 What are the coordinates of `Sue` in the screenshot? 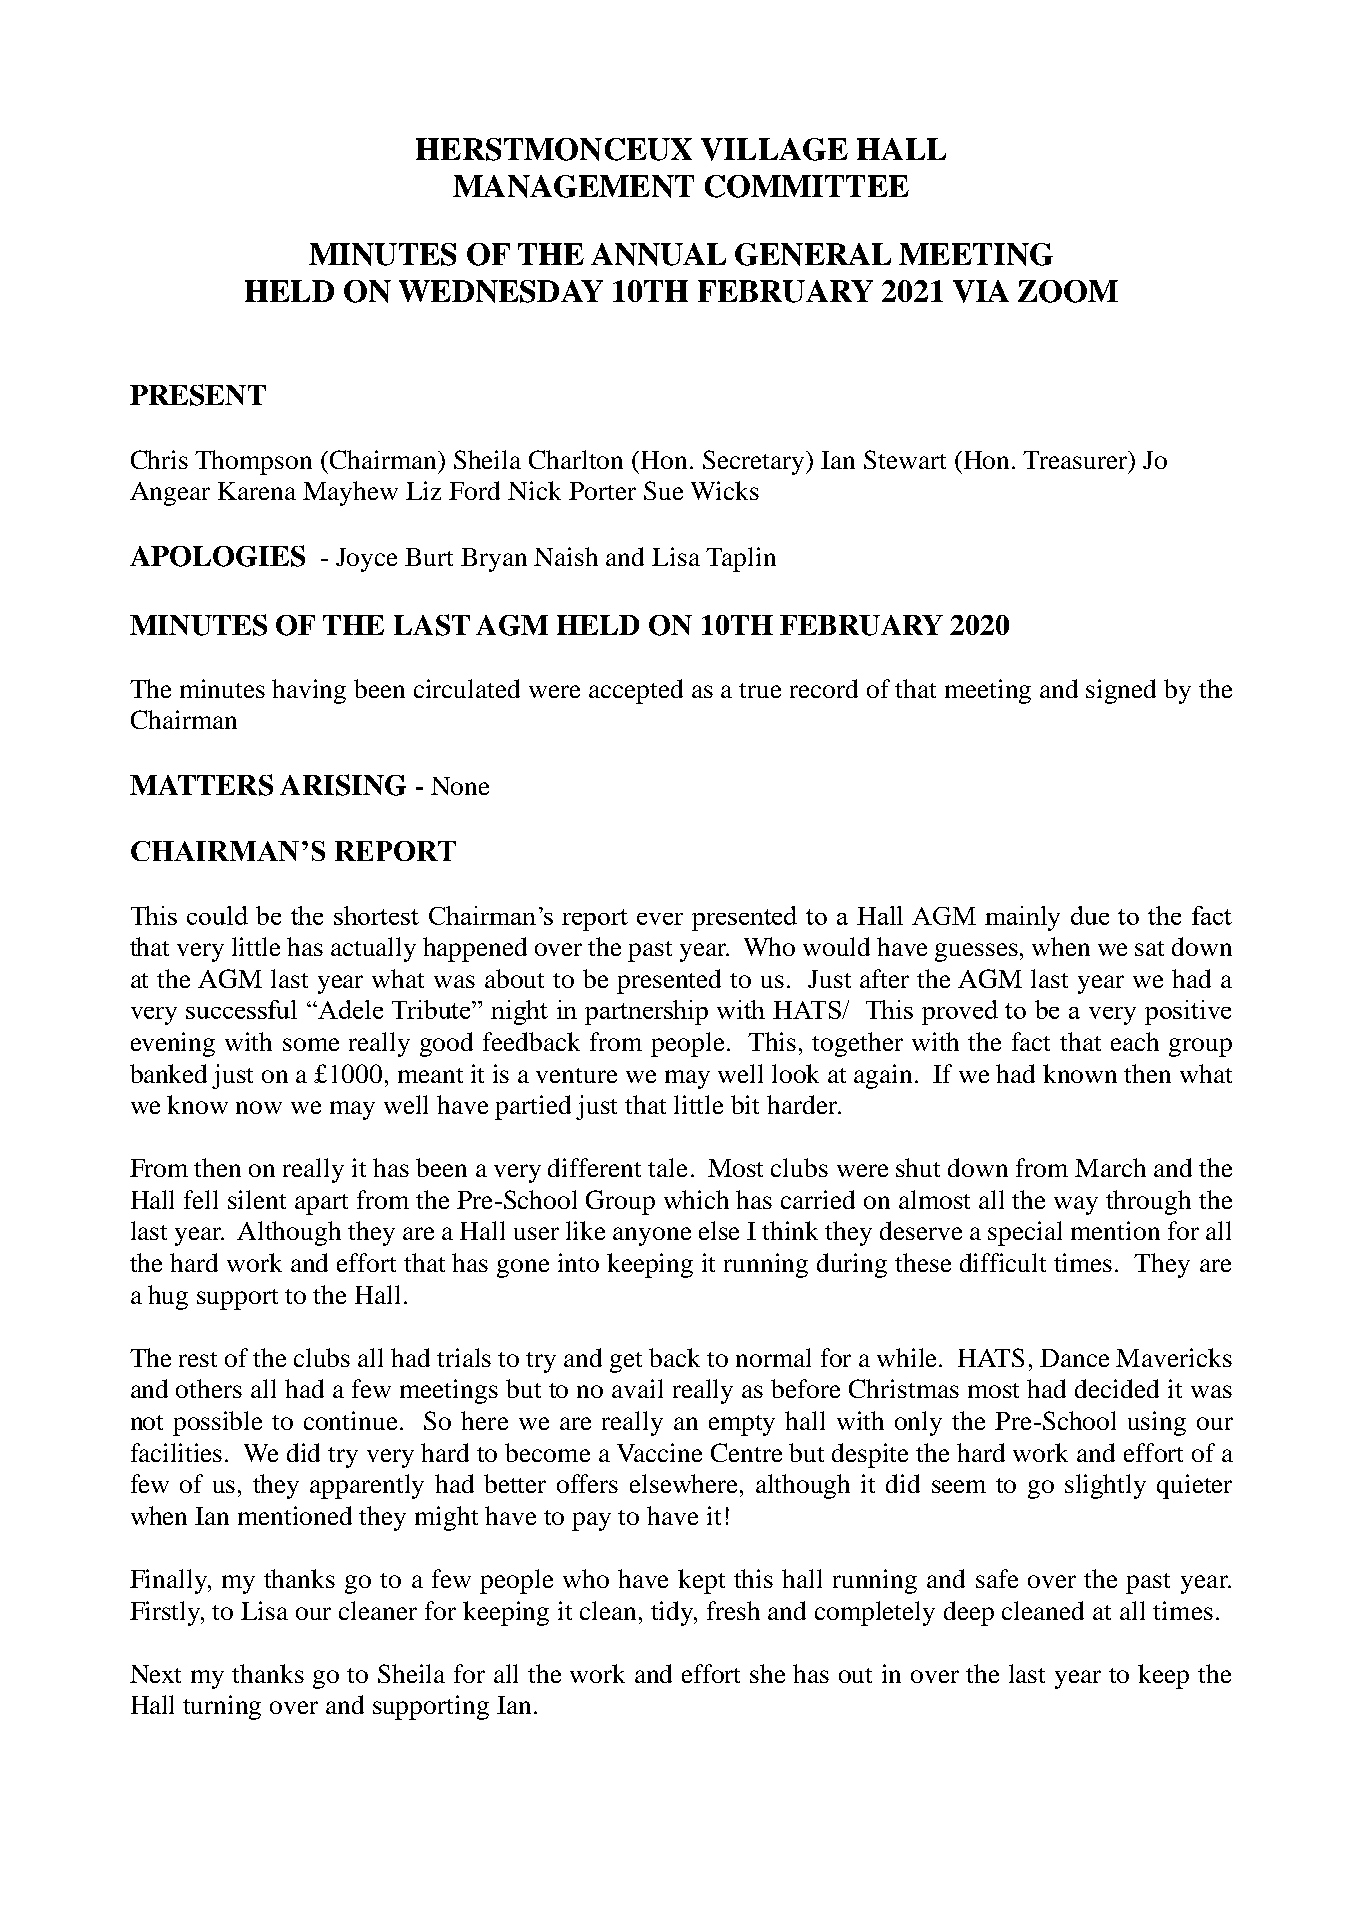 It's located at (663, 490).
